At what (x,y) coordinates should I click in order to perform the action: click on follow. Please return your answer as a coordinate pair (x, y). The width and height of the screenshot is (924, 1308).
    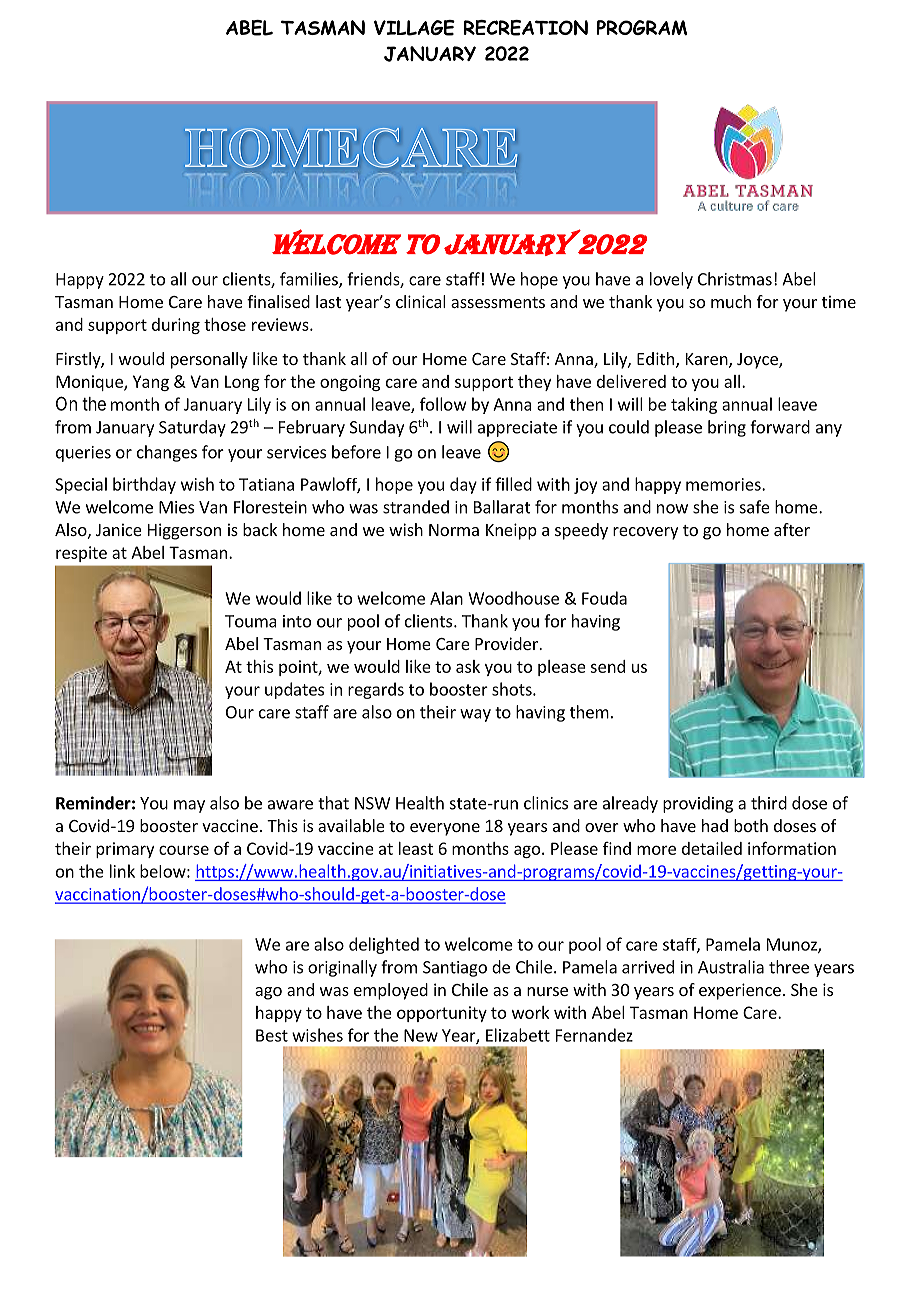
    Looking at the image, I should click on (443, 404).
